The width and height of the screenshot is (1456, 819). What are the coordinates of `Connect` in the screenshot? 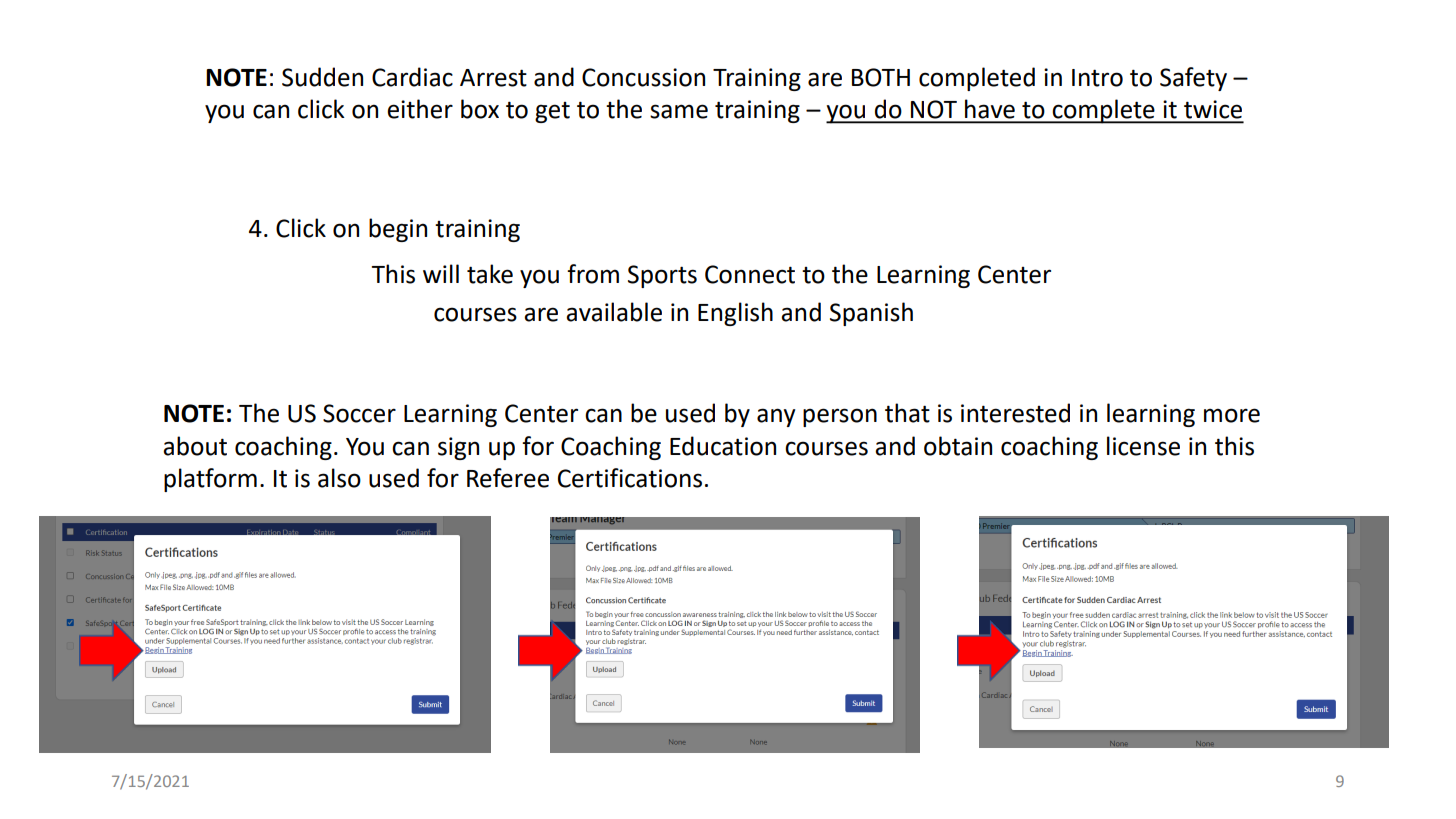 It's located at (750, 274).
